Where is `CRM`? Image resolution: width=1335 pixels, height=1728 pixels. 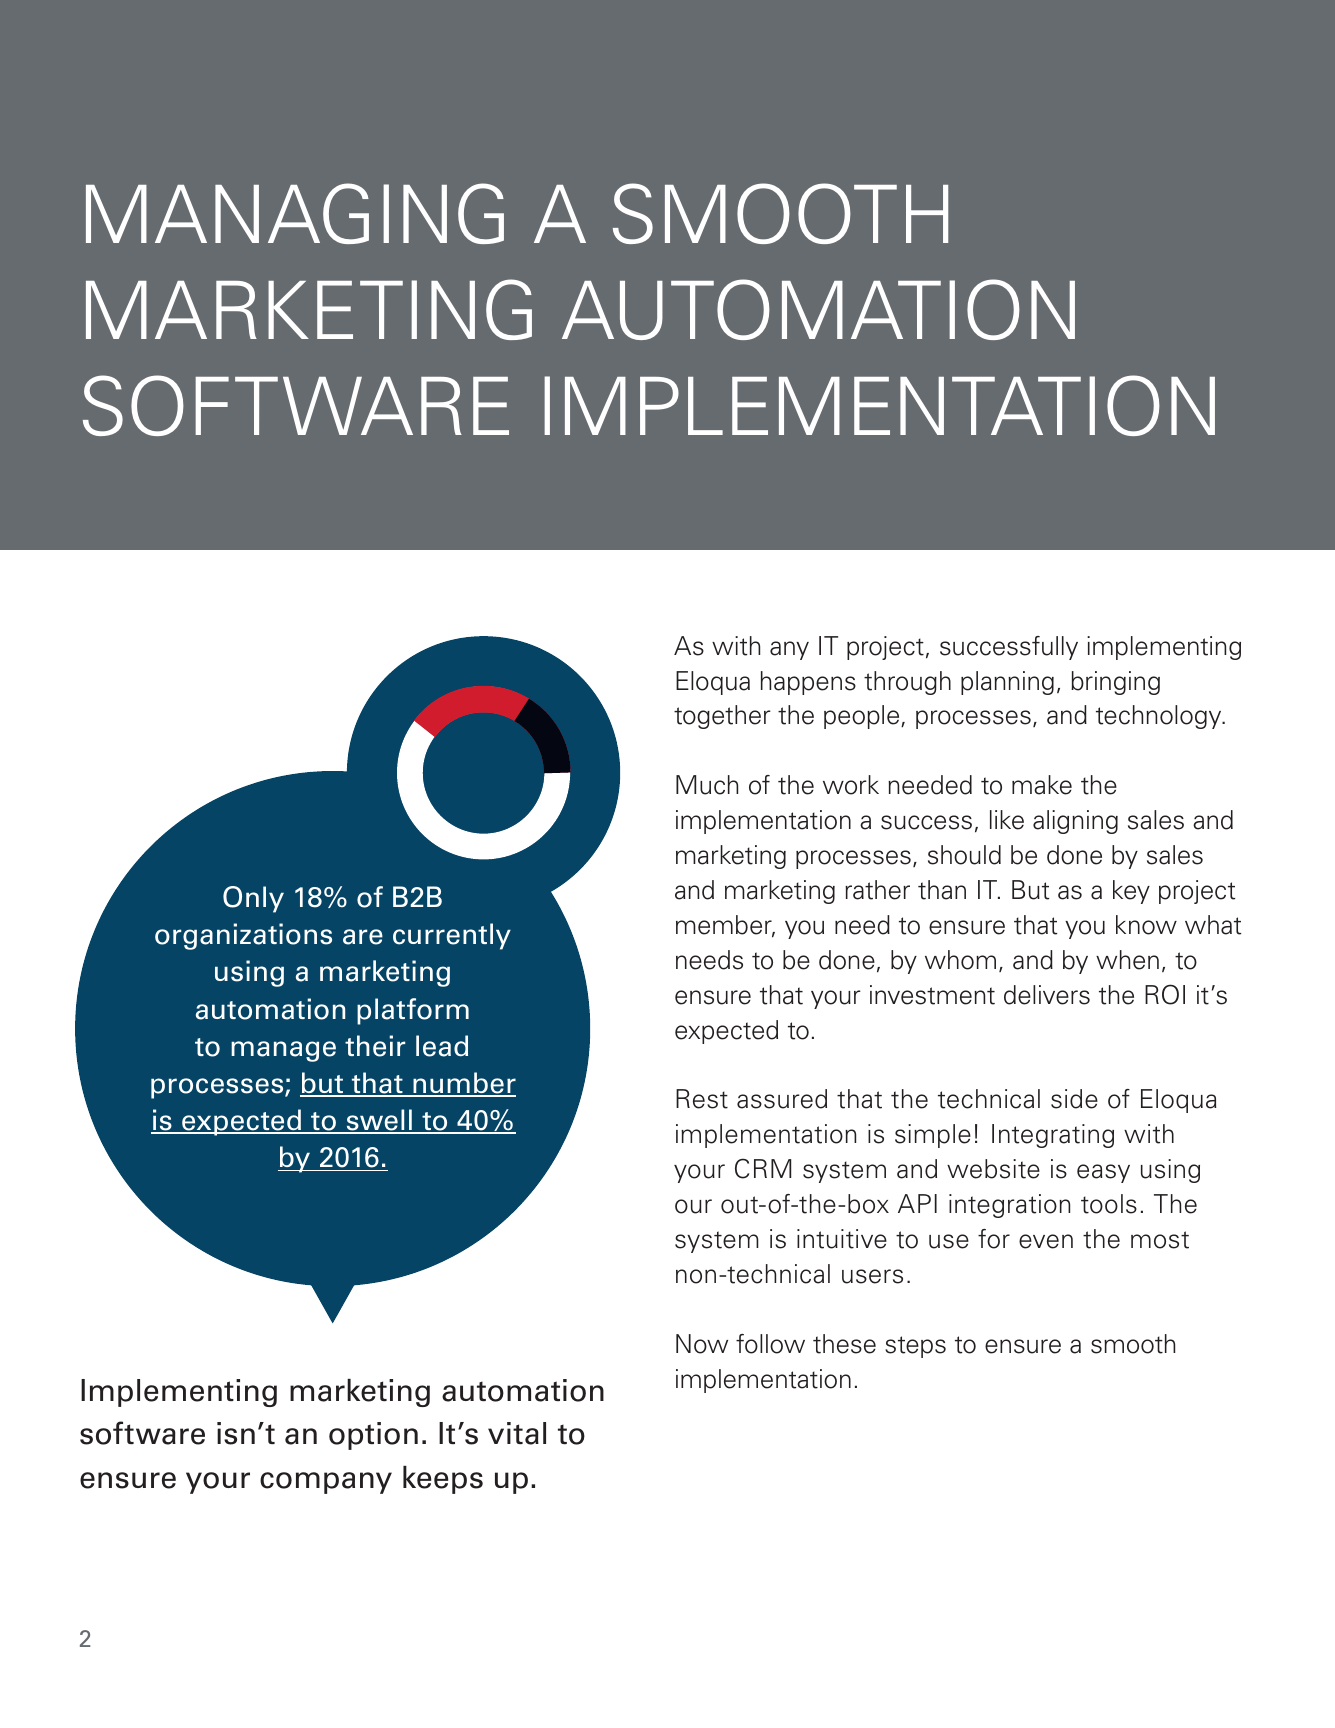
CRM is located at coordinates (763, 1168).
